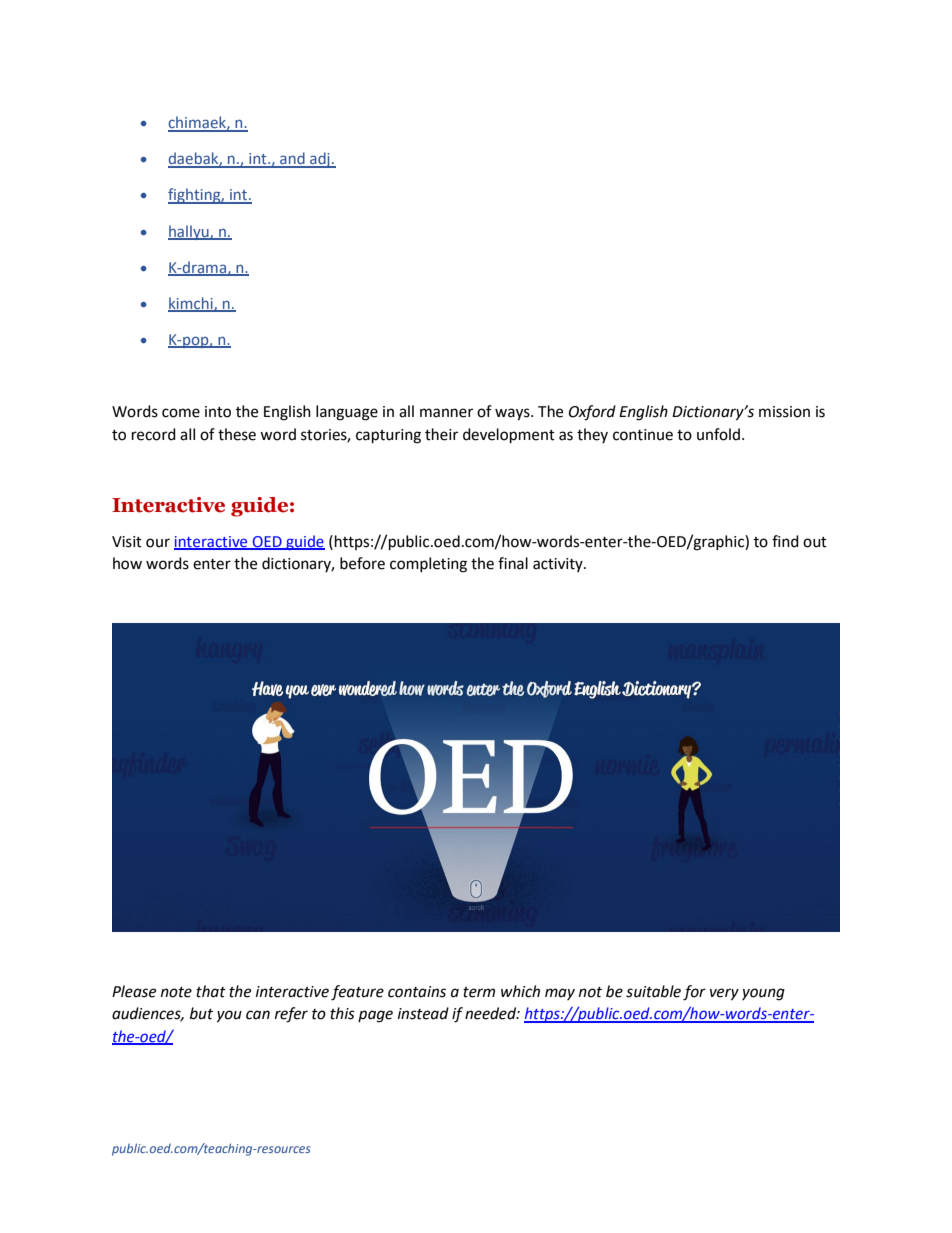 The image size is (952, 1233). I want to click on and, so click(292, 159).
